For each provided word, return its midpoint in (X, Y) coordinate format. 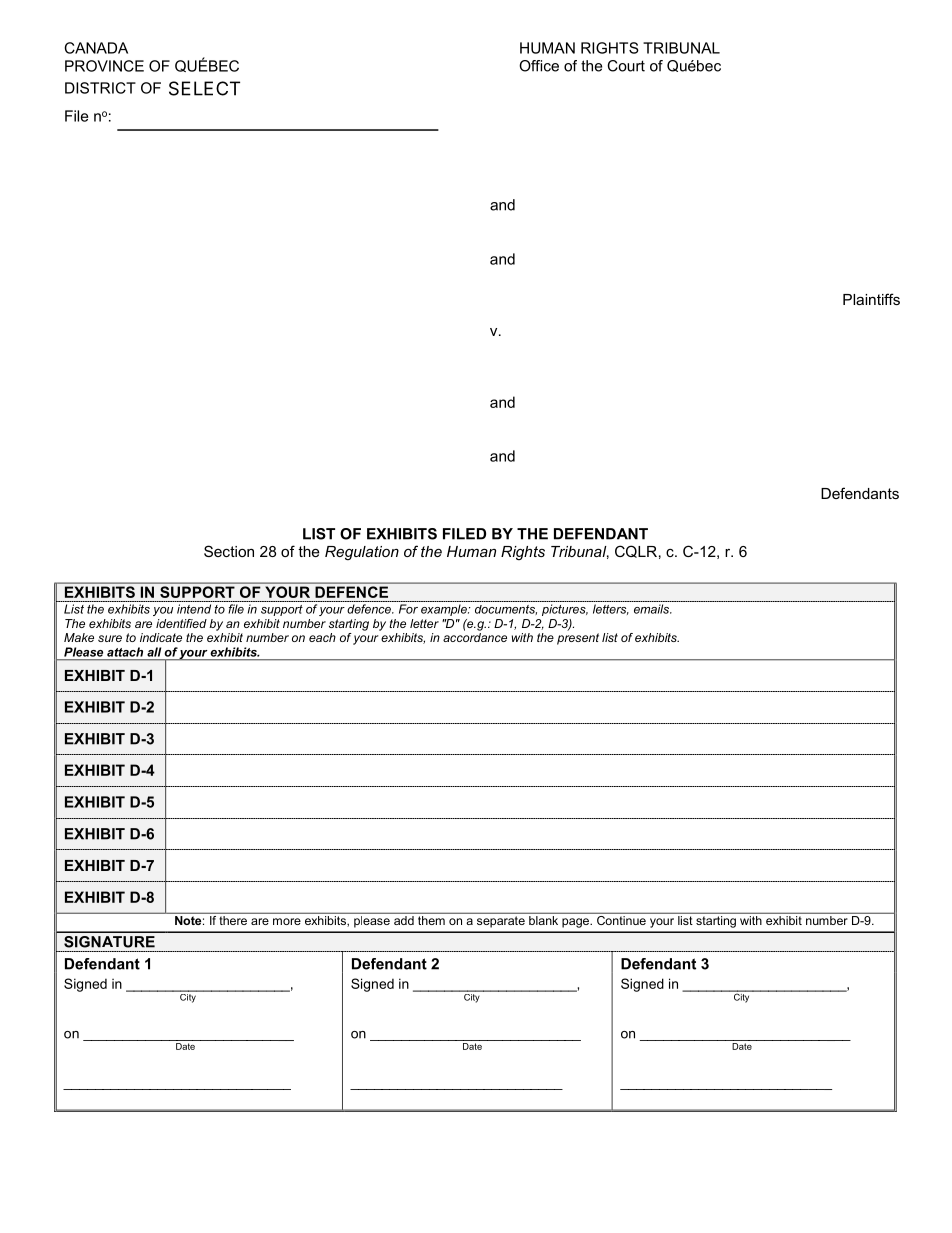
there (233, 920)
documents (506, 610)
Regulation (362, 553)
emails (653, 609)
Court (626, 66)
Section (229, 551)
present (578, 639)
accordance (475, 637)
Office (539, 66)
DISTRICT (100, 88)
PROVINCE (104, 66)
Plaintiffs (871, 299)
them (431, 920)
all (154, 652)
